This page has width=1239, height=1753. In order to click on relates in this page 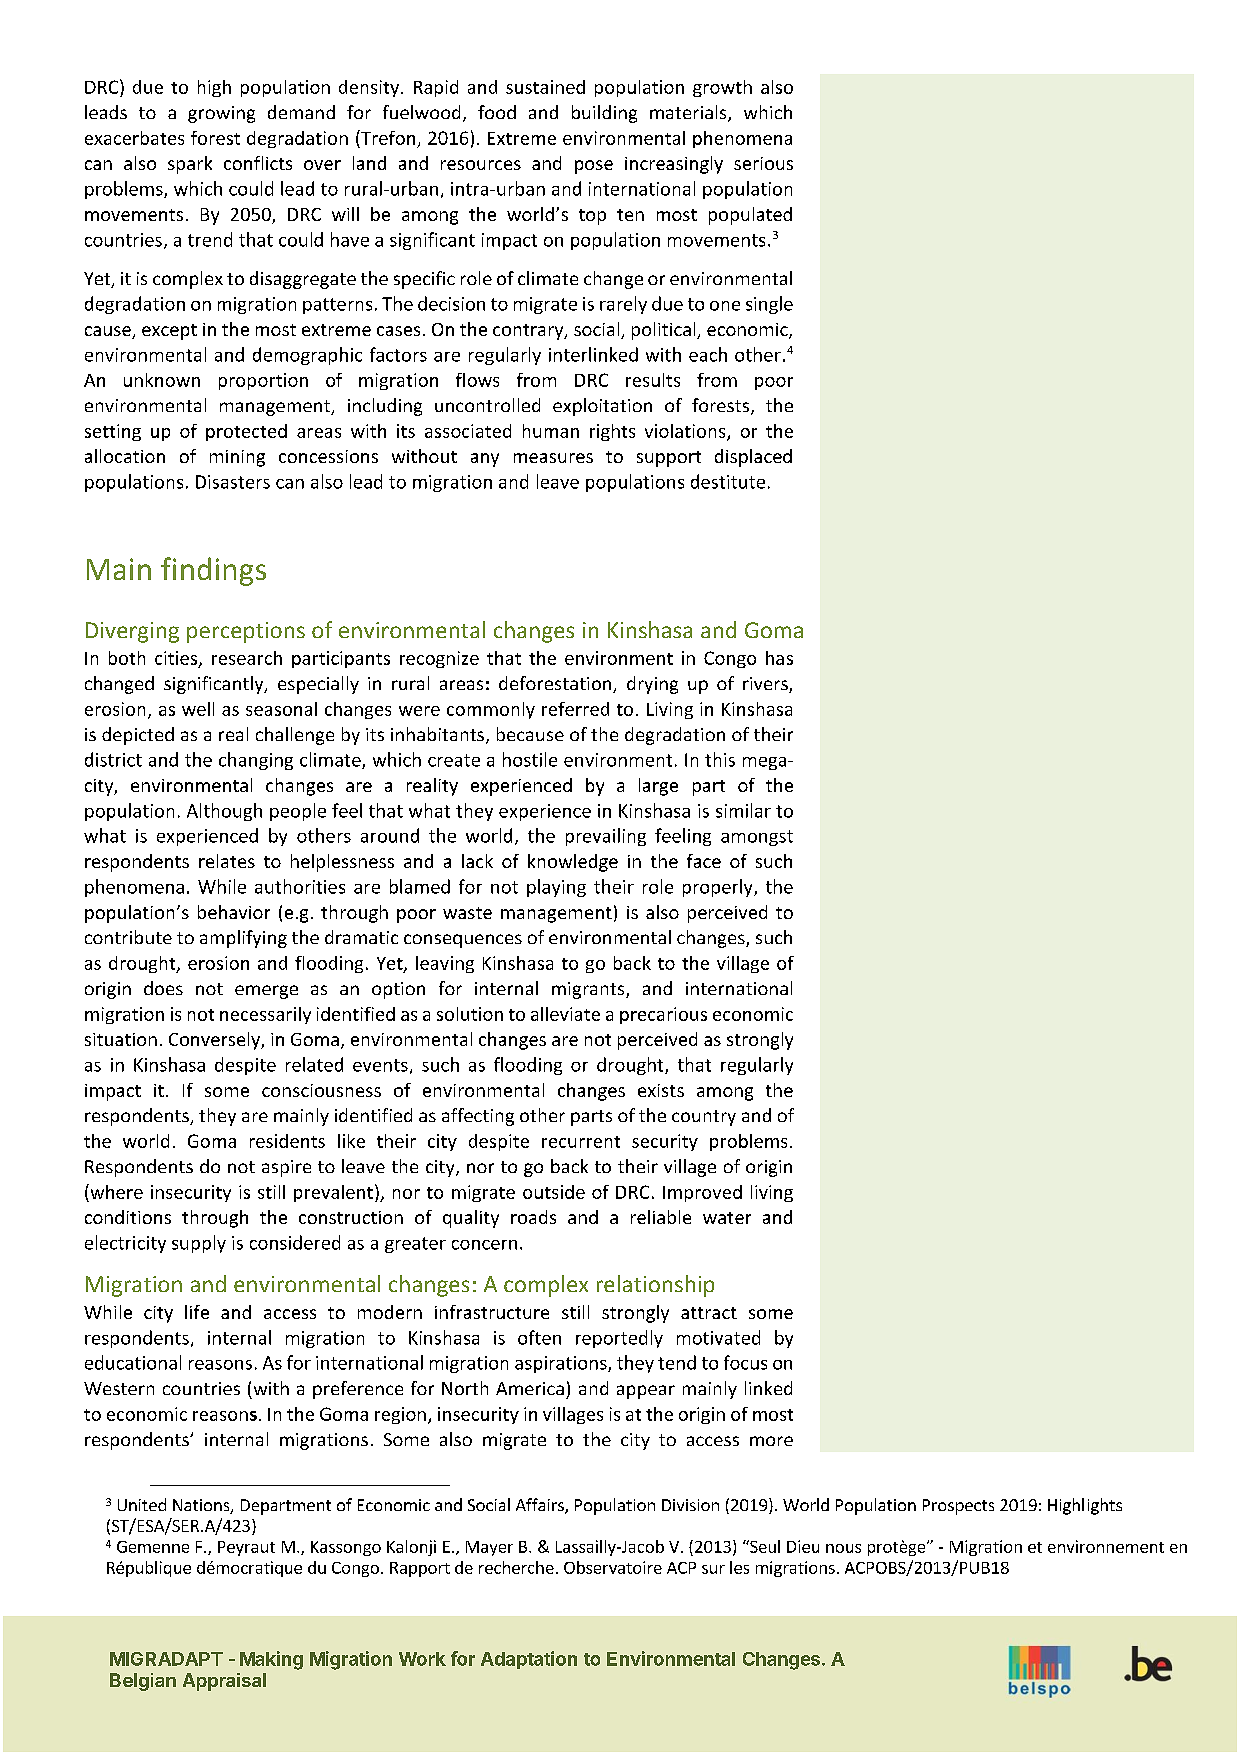, I will do `click(227, 861)`.
